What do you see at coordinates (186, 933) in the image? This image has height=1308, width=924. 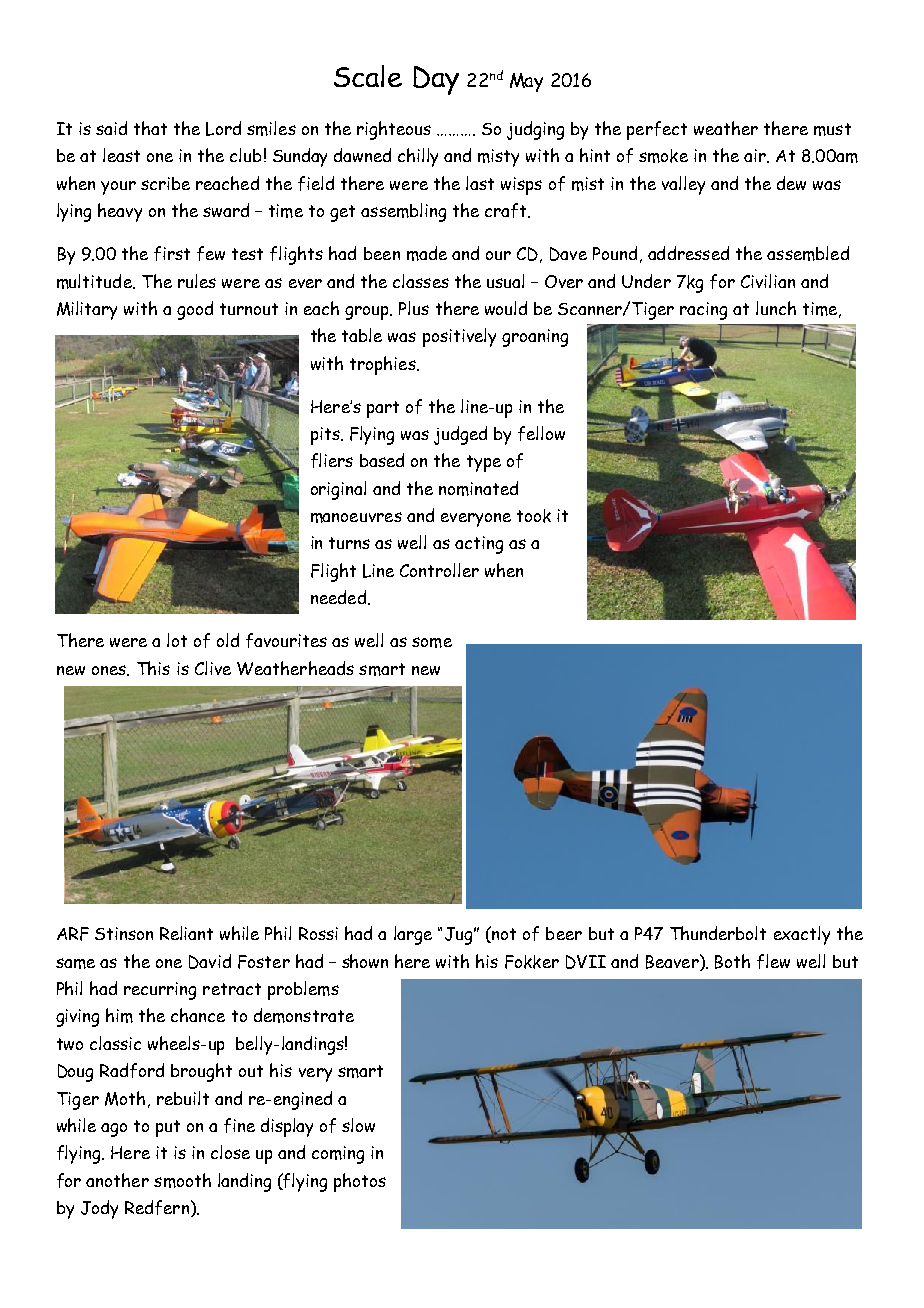 I see `Reliant` at bounding box center [186, 933].
